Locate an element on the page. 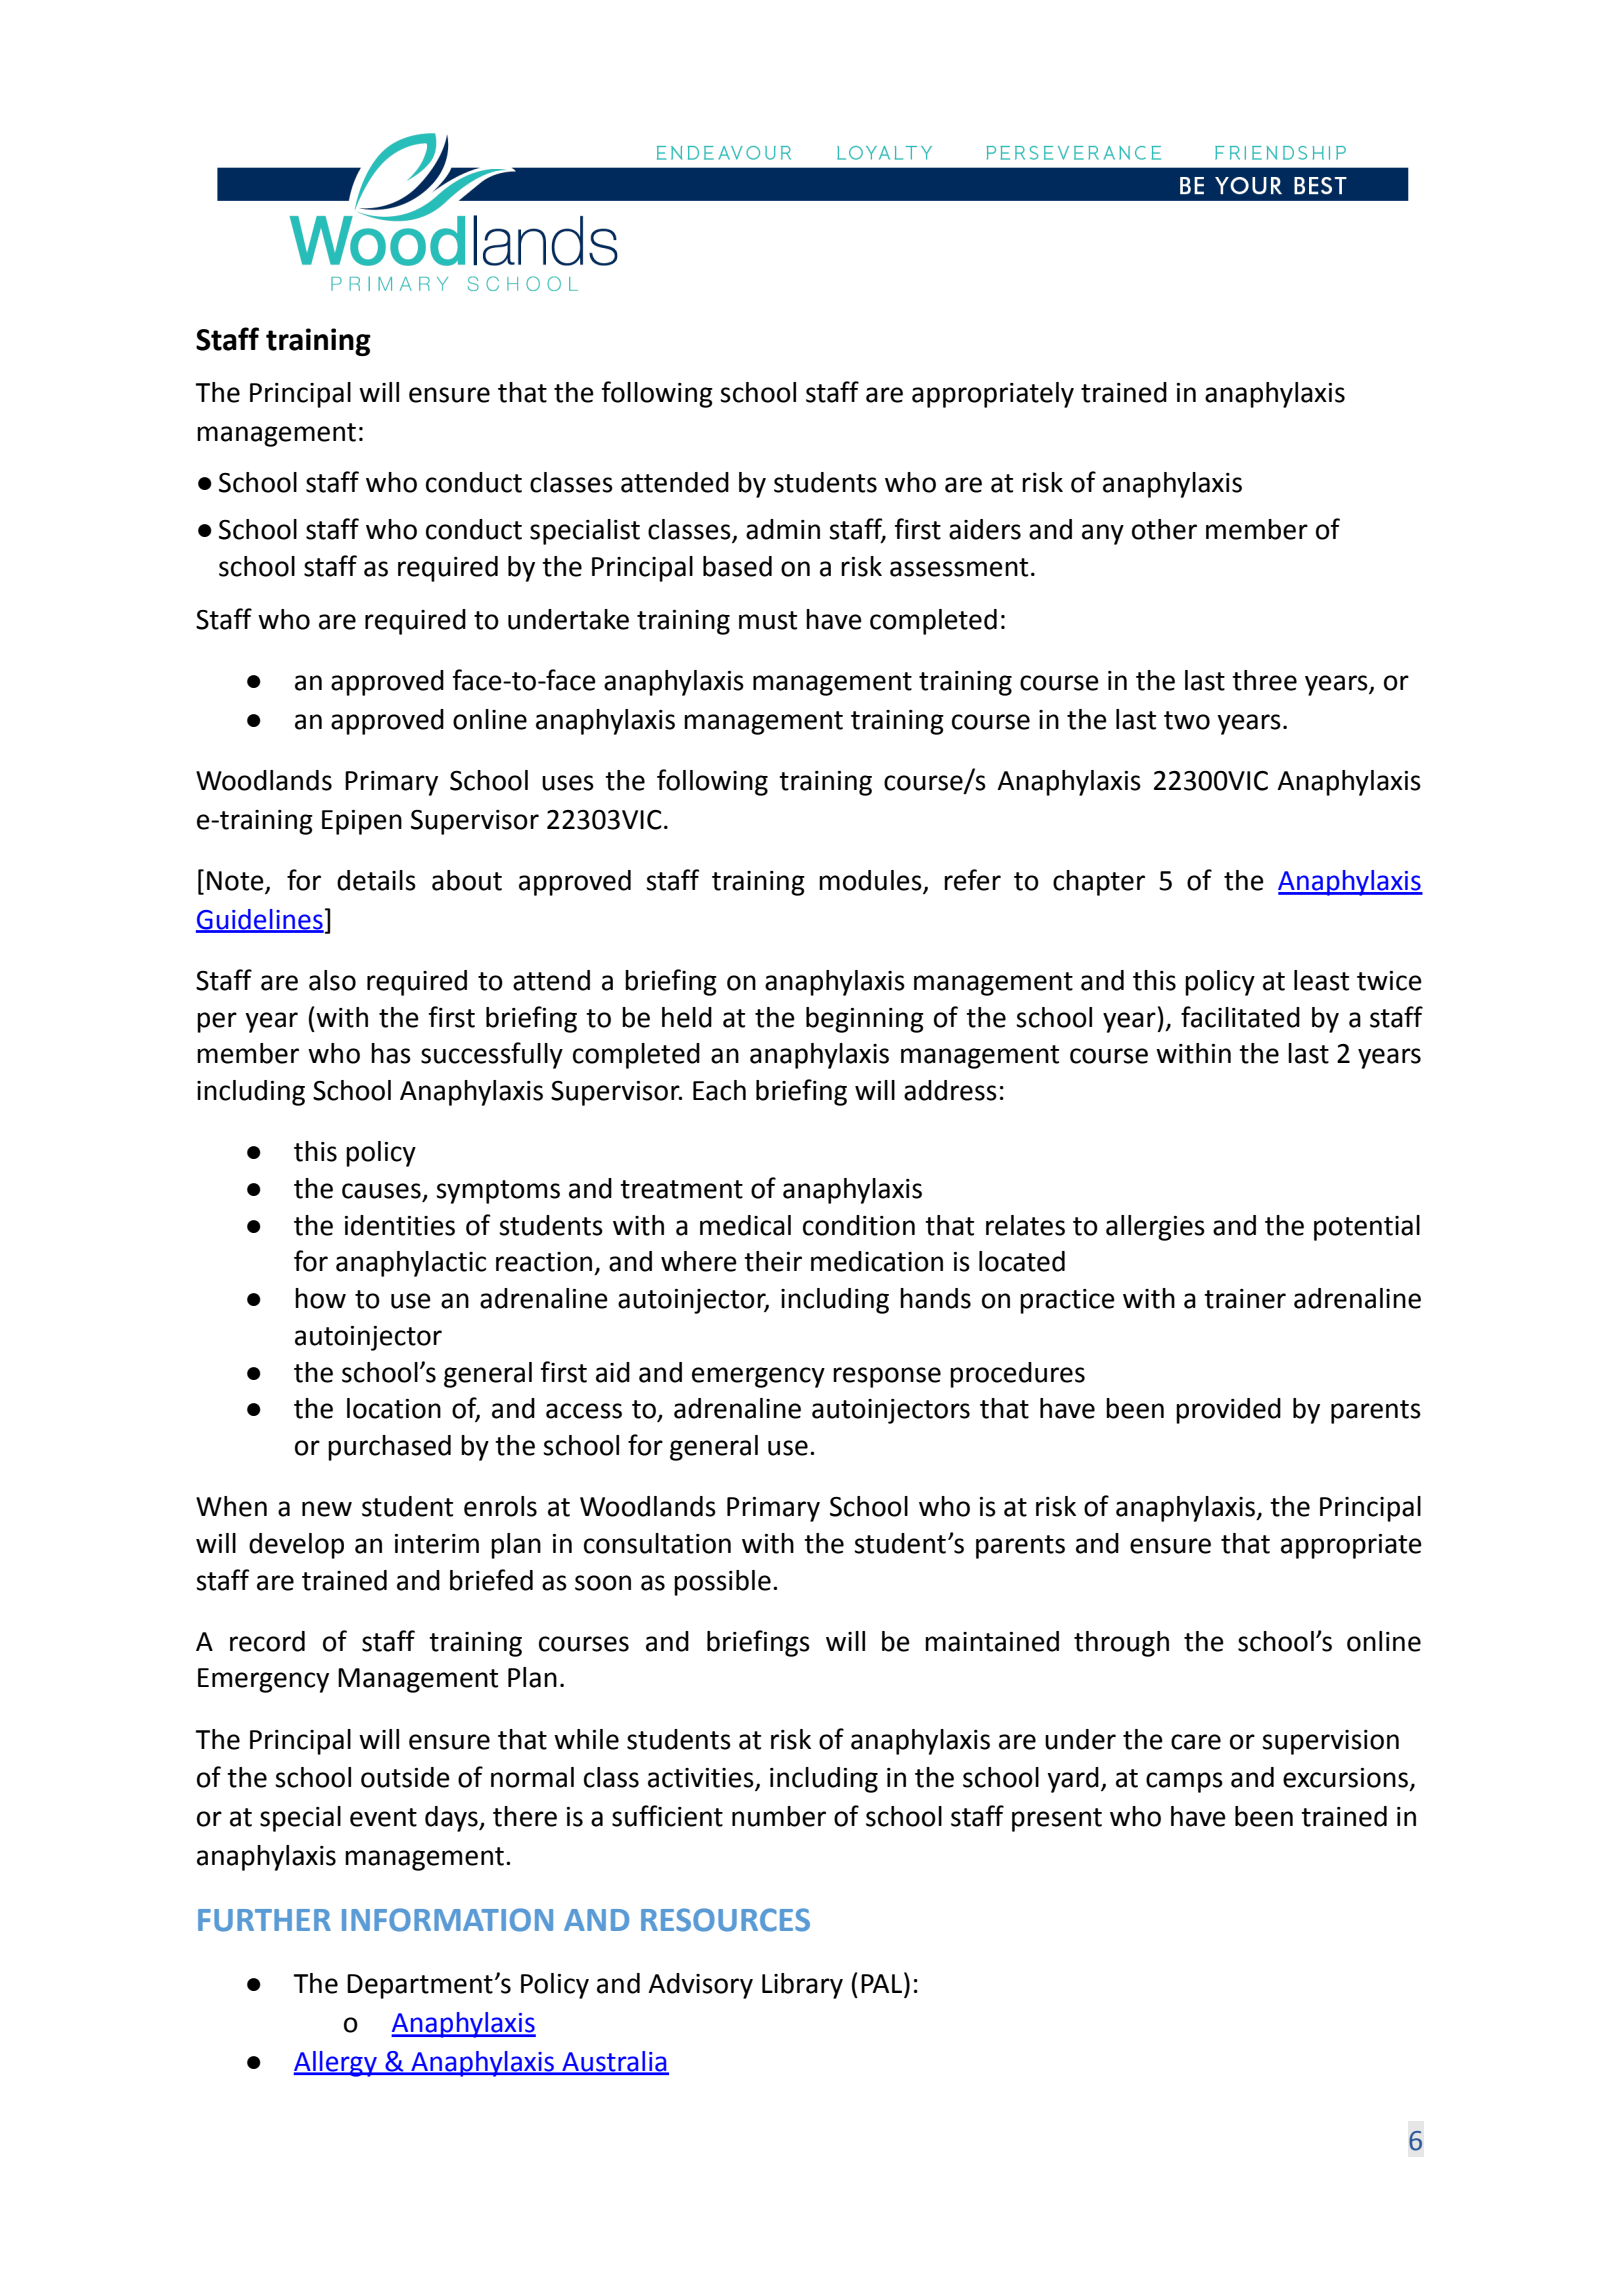  based is located at coordinates (737, 566).
